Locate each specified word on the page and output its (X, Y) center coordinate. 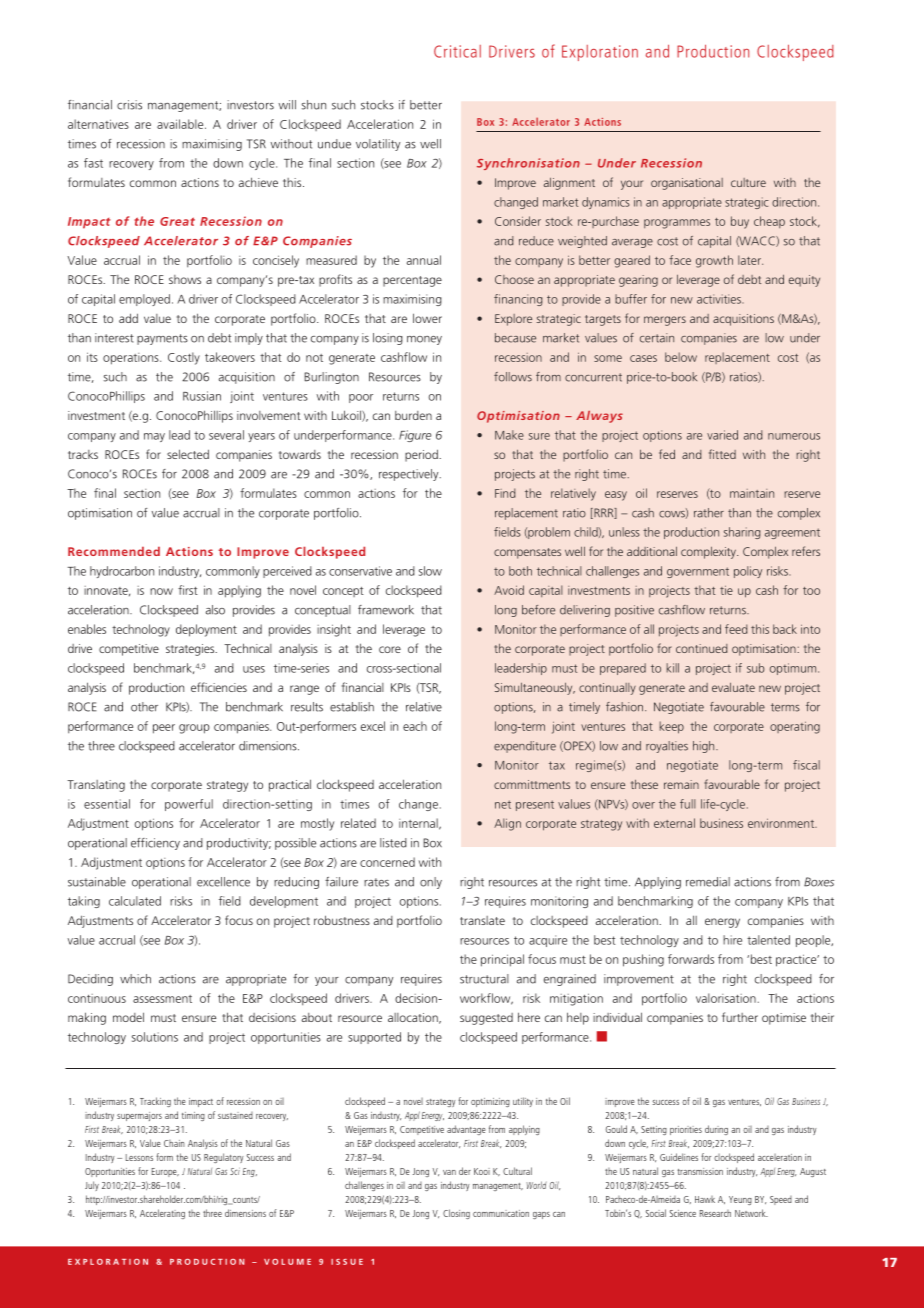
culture (748, 182)
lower (427, 318)
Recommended (114, 551)
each (415, 726)
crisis (129, 105)
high (705, 747)
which (135, 979)
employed (144, 300)
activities (720, 299)
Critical (457, 51)
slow (430, 571)
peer (164, 729)
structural (484, 979)
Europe (165, 1172)
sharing (742, 533)
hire (732, 940)
